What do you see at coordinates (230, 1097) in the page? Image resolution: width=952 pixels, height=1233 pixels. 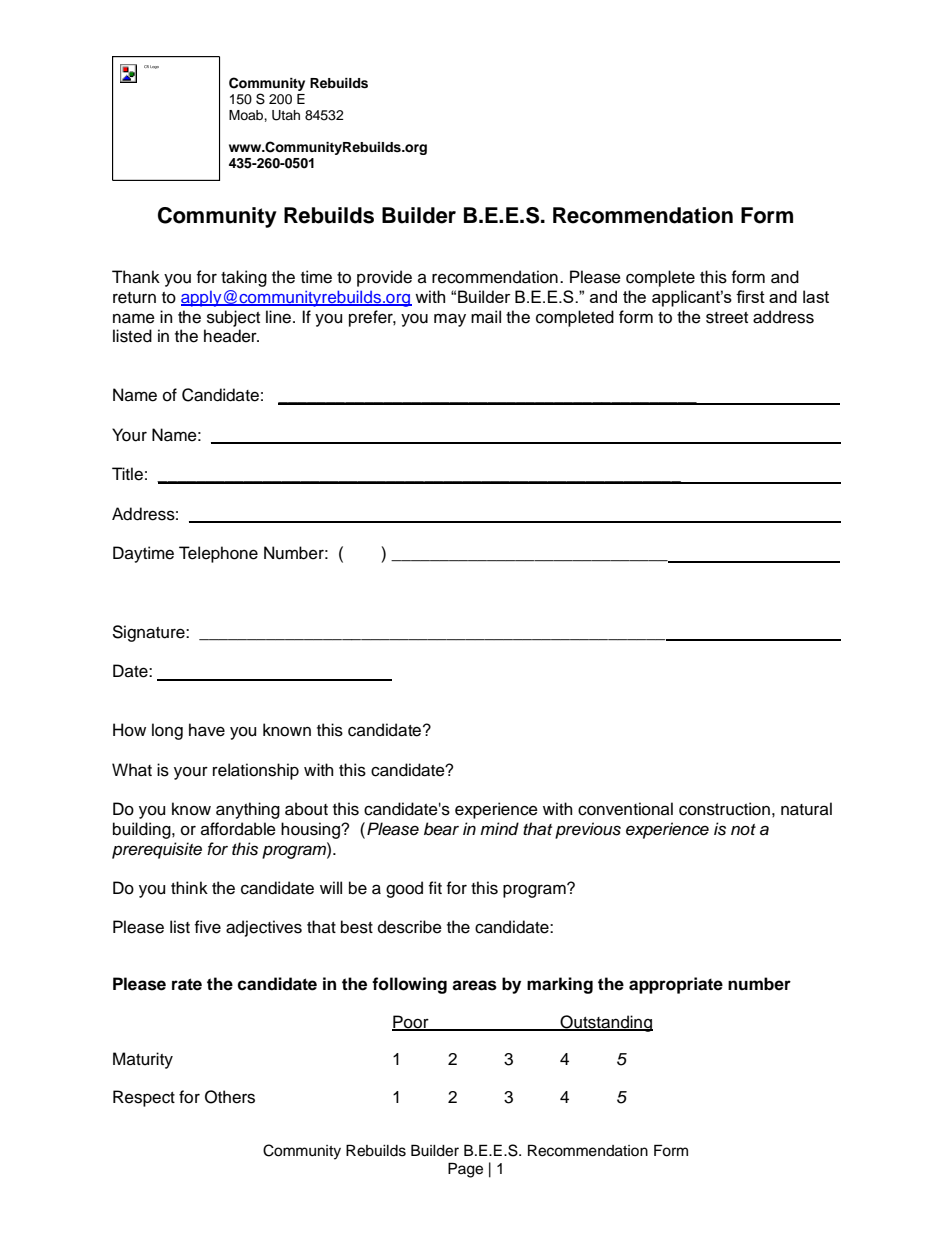 I see `Others` at bounding box center [230, 1097].
